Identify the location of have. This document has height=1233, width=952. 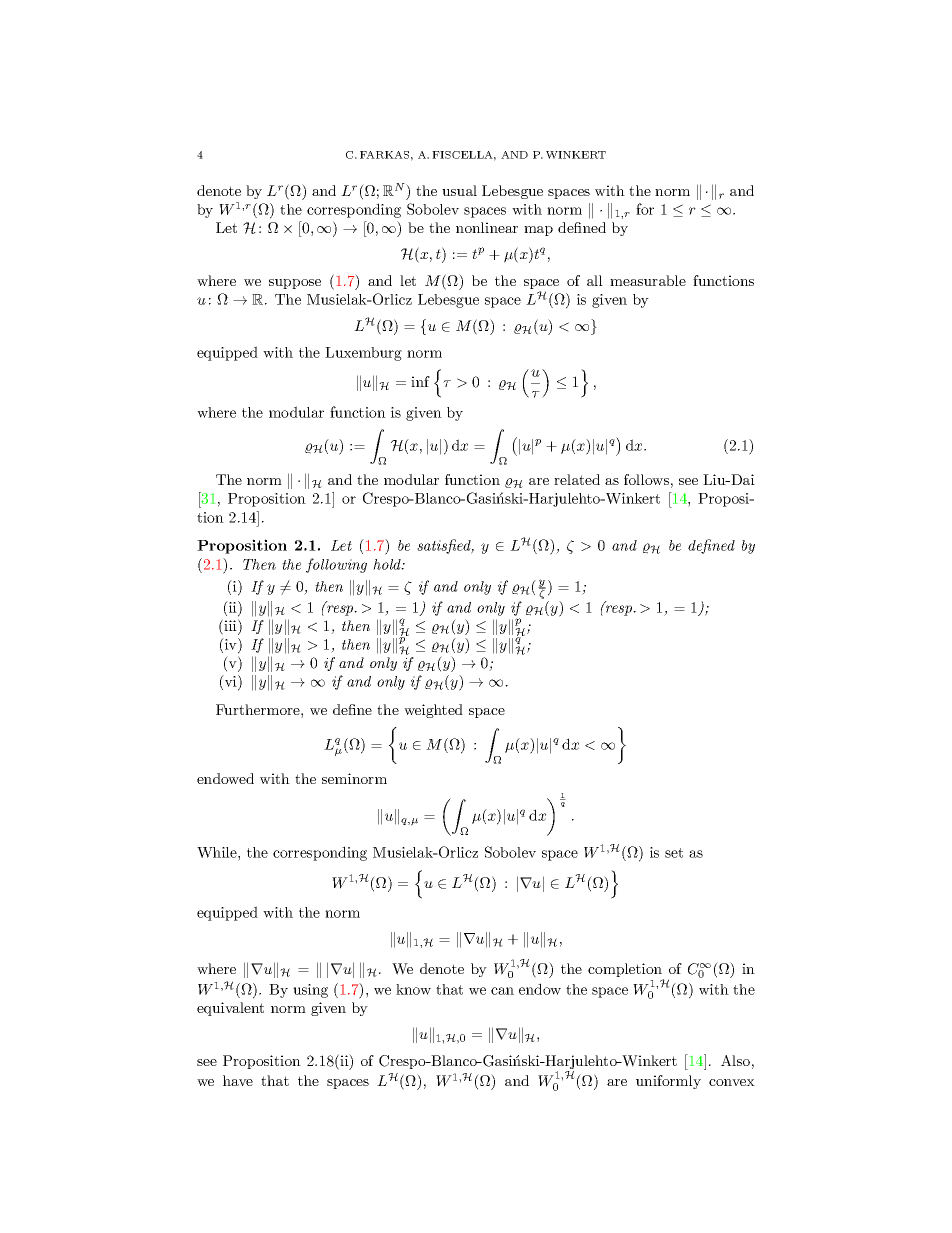
(238, 1080).
